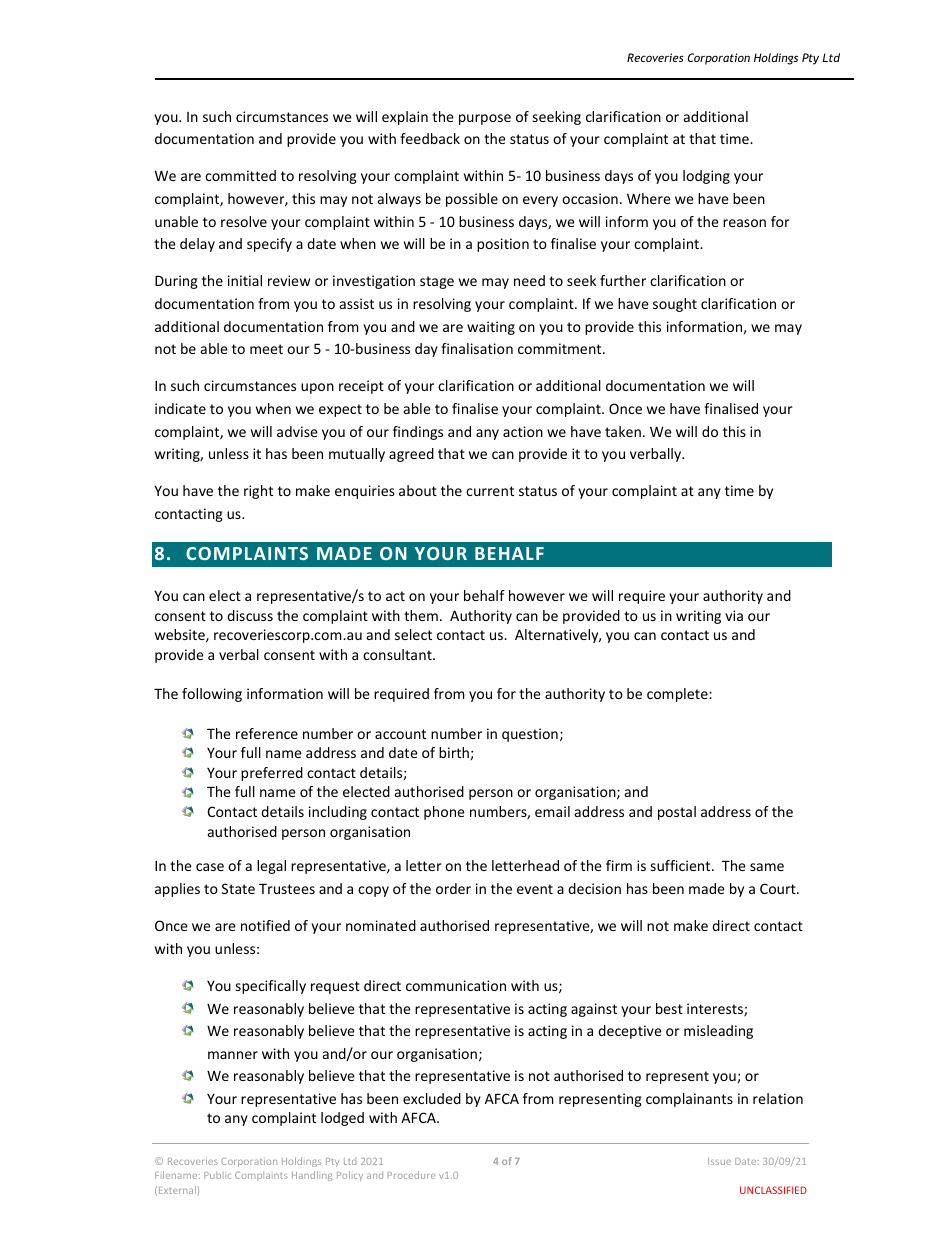 This page has width=952, height=1233. What do you see at coordinates (444, 813) in the page?
I see `phone` at bounding box center [444, 813].
